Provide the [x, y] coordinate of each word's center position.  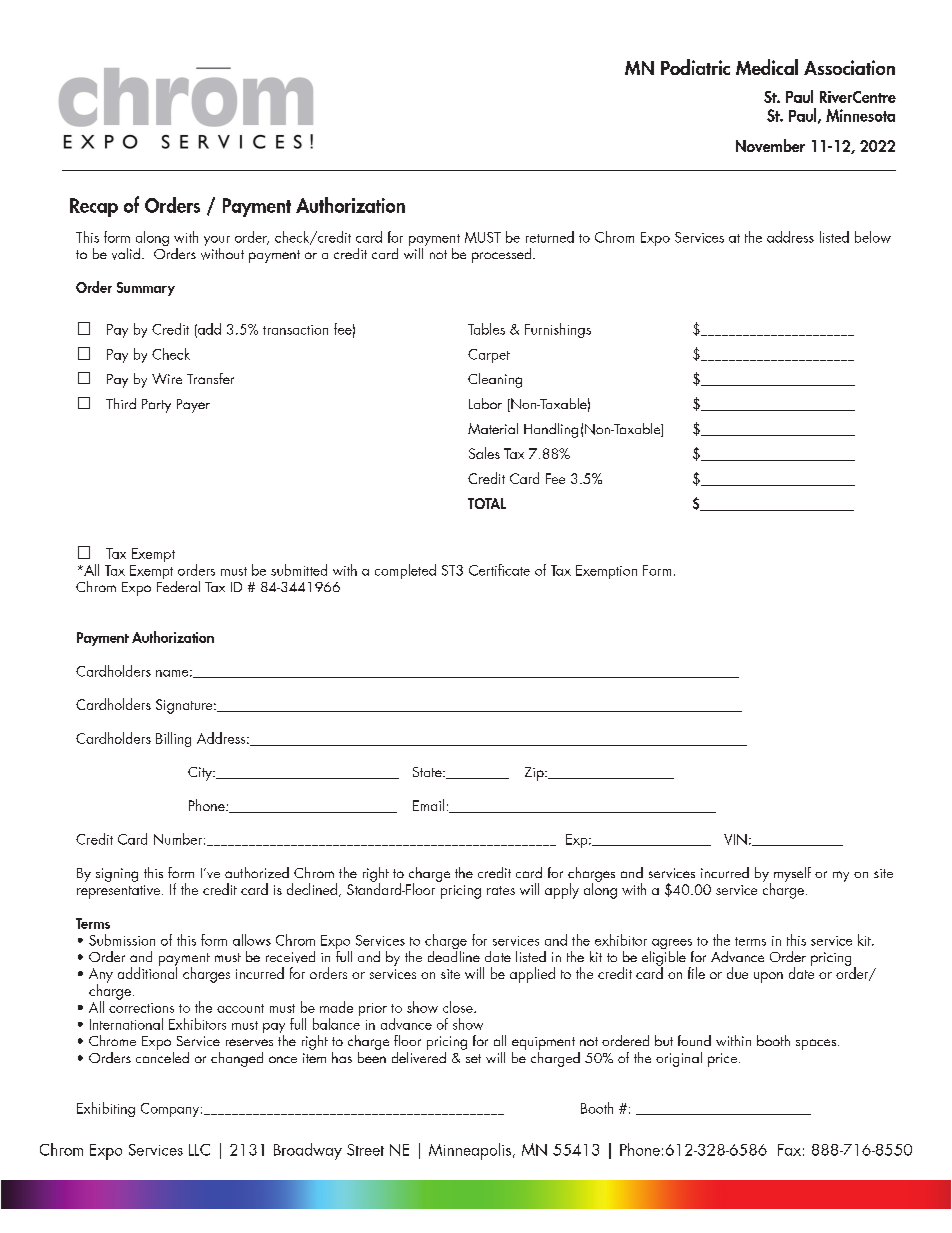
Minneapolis [470, 1151]
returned [550, 237]
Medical [767, 67]
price [724, 1060]
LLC [199, 1150]
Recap [94, 207]
